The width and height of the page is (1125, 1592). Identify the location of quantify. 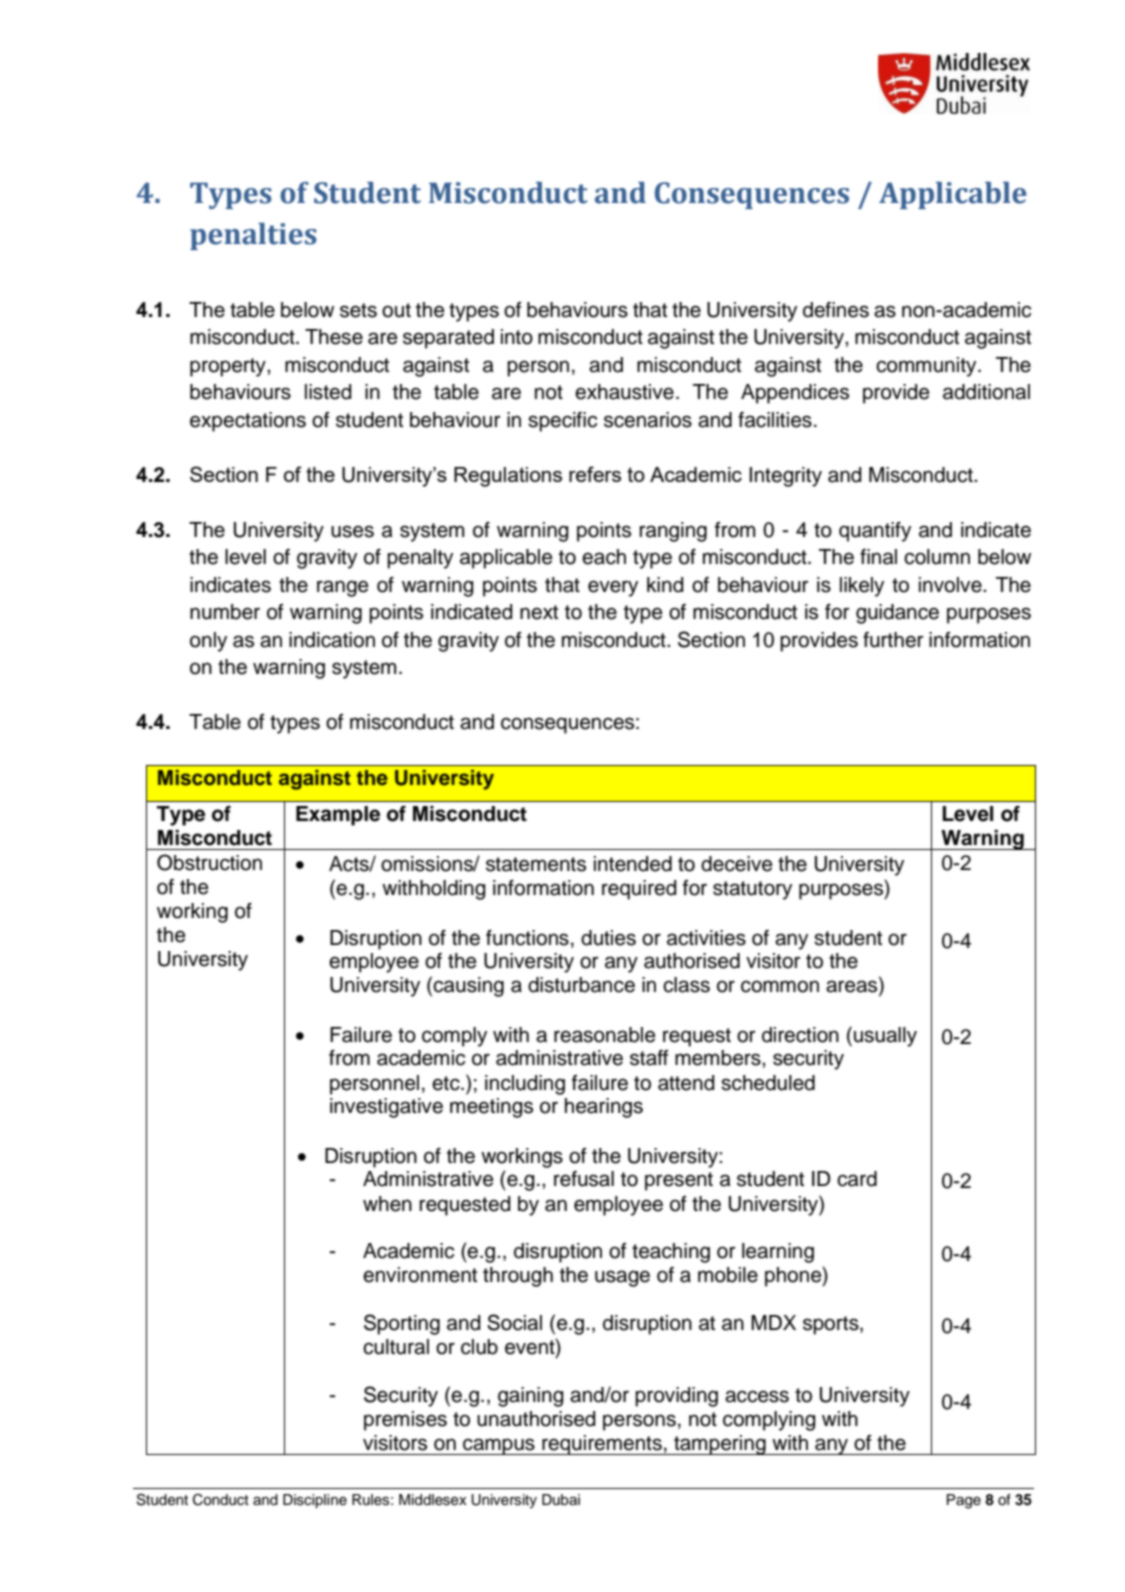
(875, 532).
